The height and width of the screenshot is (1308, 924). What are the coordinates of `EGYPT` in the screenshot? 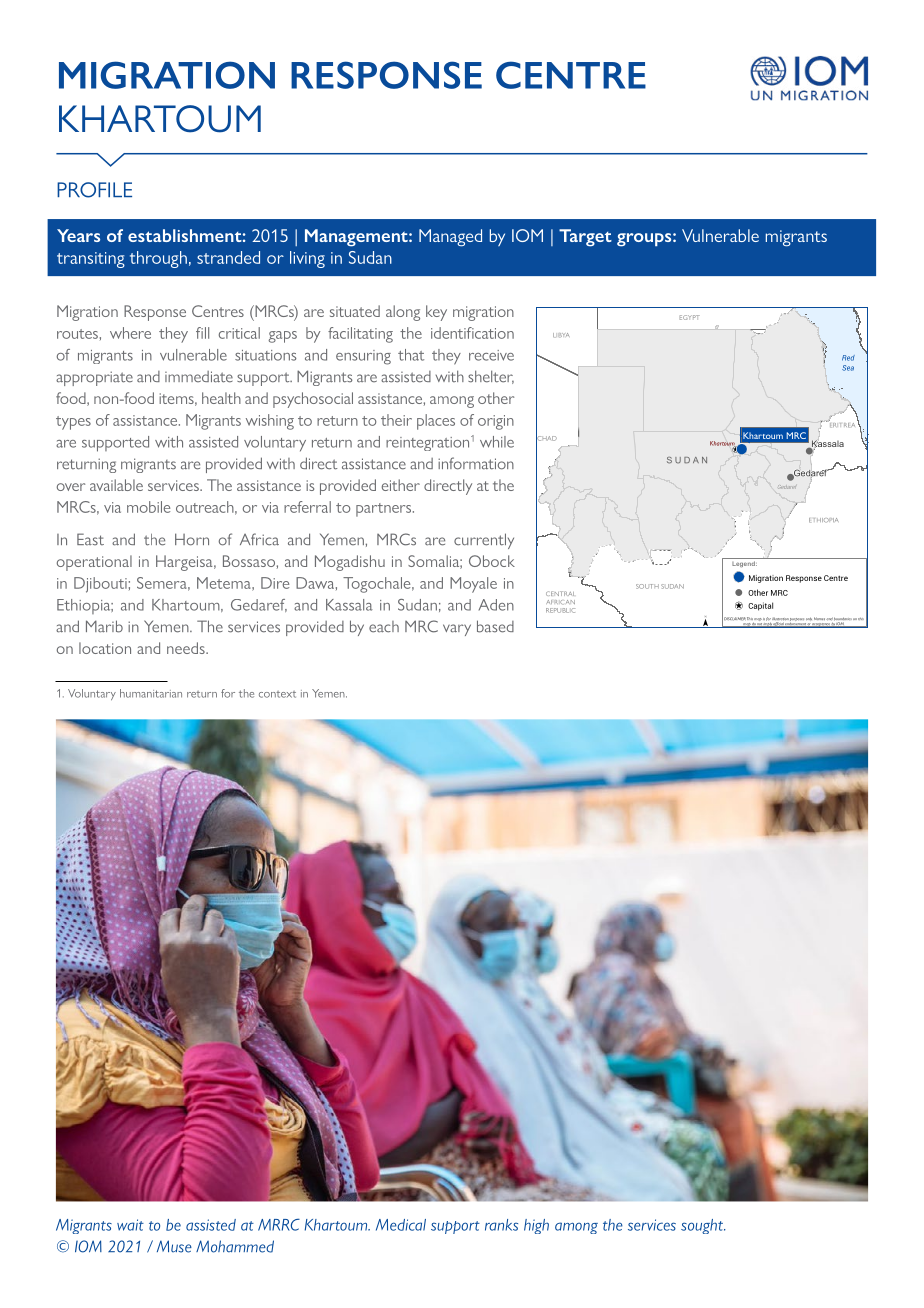 It's located at (690, 317).
